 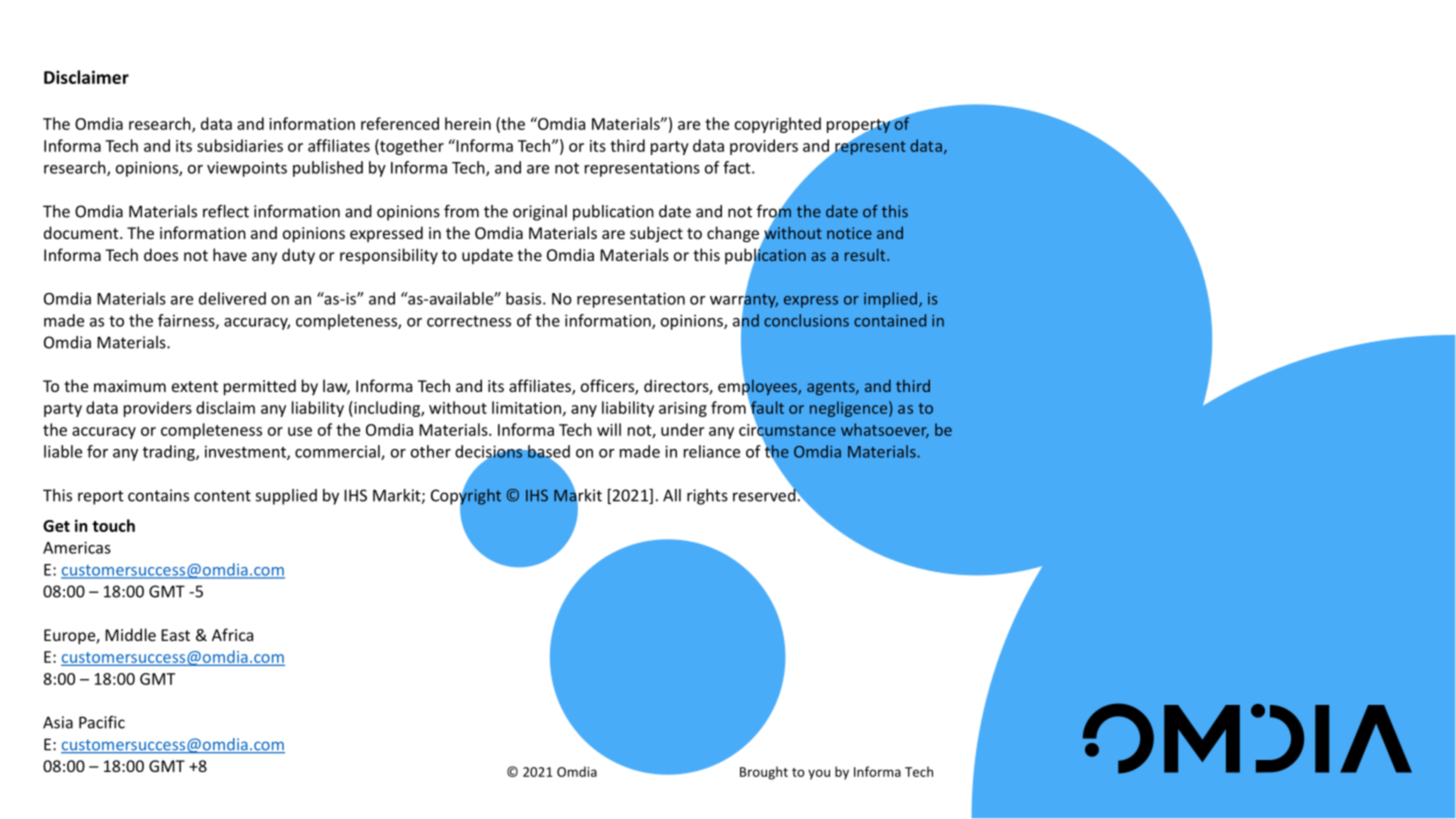 I want to click on maximum, so click(x=130, y=386).
